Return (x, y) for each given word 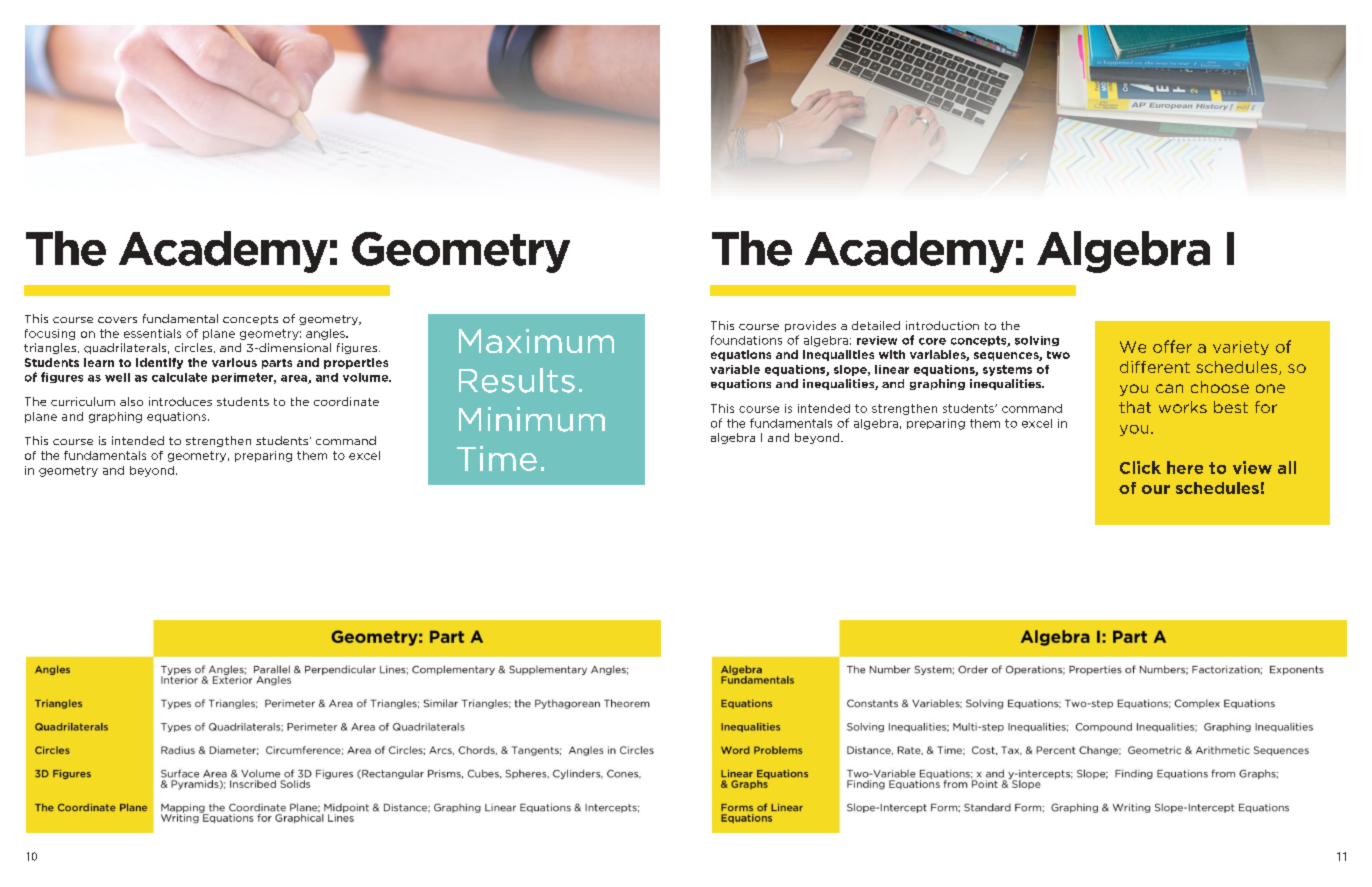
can (1169, 388)
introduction (942, 325)
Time (497, 458)
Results (517, 380)
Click (1140, 467)
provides (810, 326)
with (892, 354)
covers (117, 320)
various (234, 362)
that (1135, 407)
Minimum (532, 419)
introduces (180, 401)
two (1058, 355)
